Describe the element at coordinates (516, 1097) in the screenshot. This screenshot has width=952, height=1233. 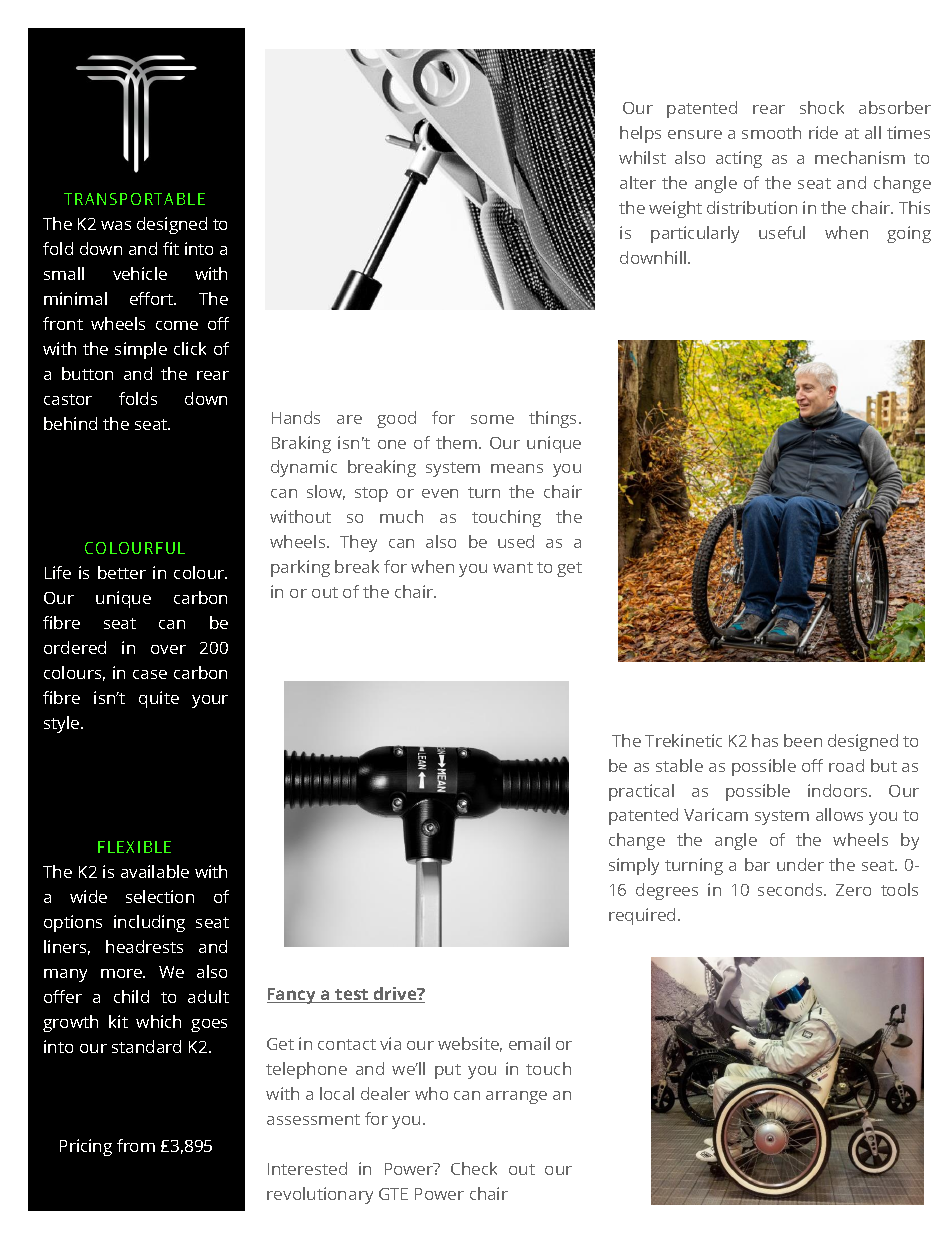
I see `arrange` at that location.
